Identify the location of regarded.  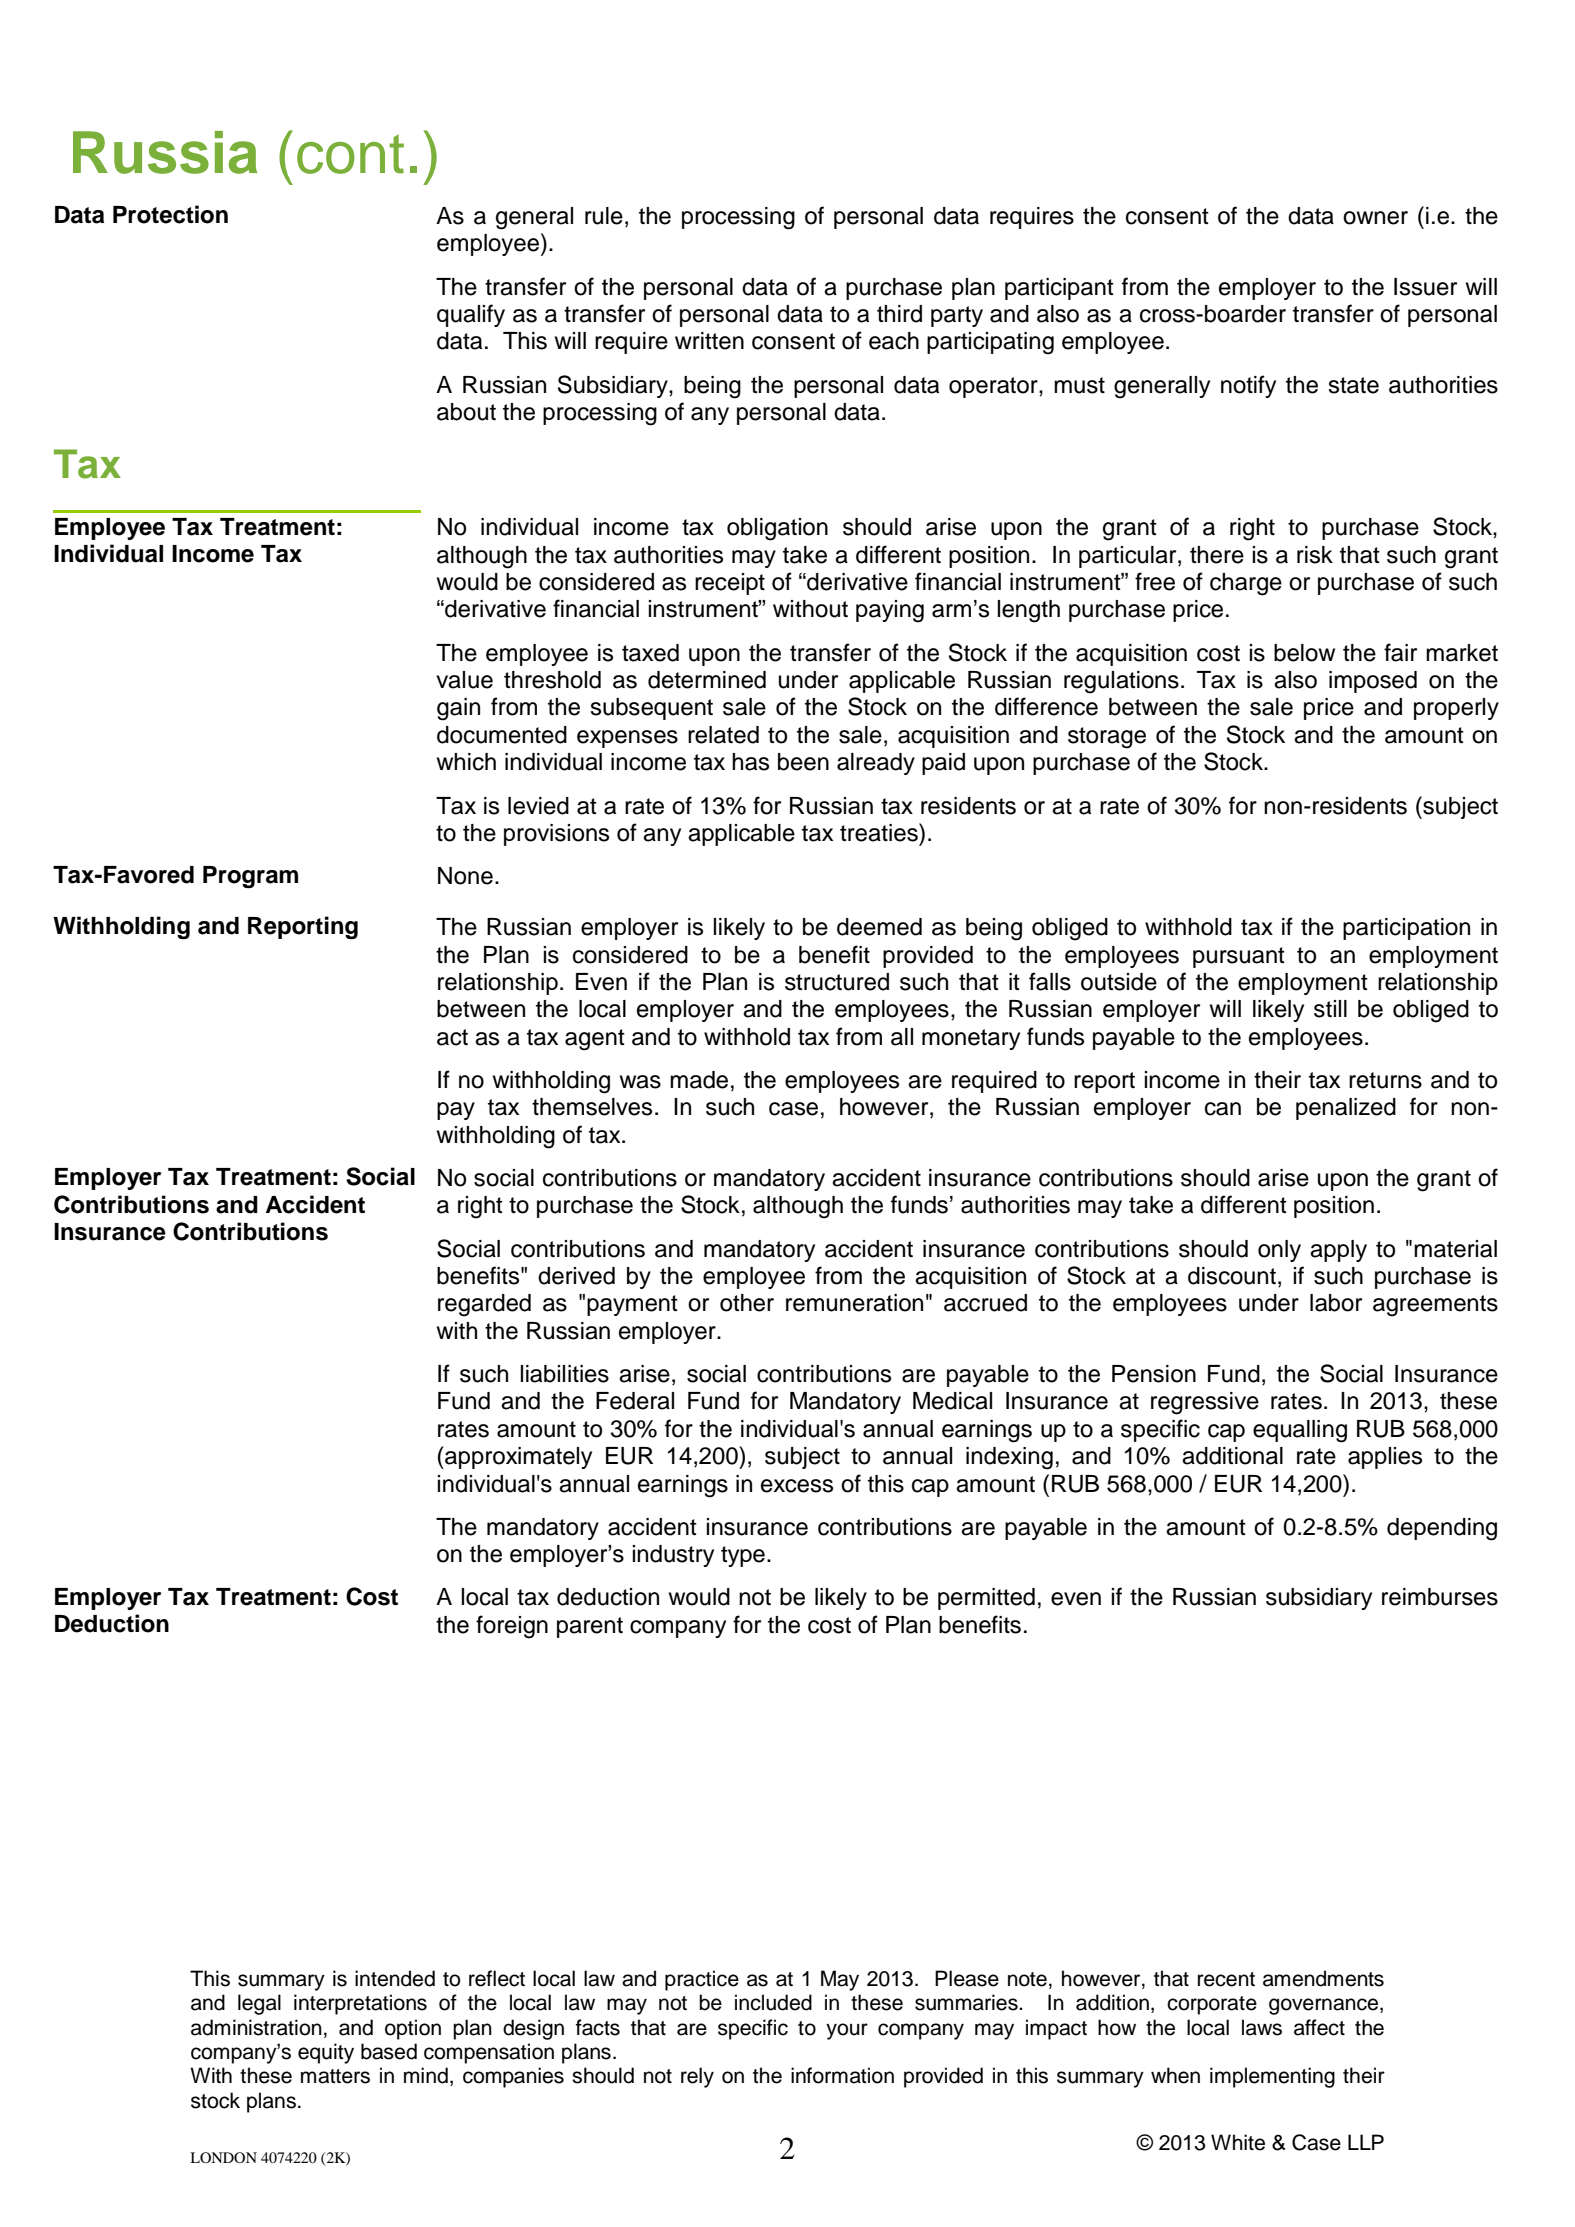
(484, 1305).
